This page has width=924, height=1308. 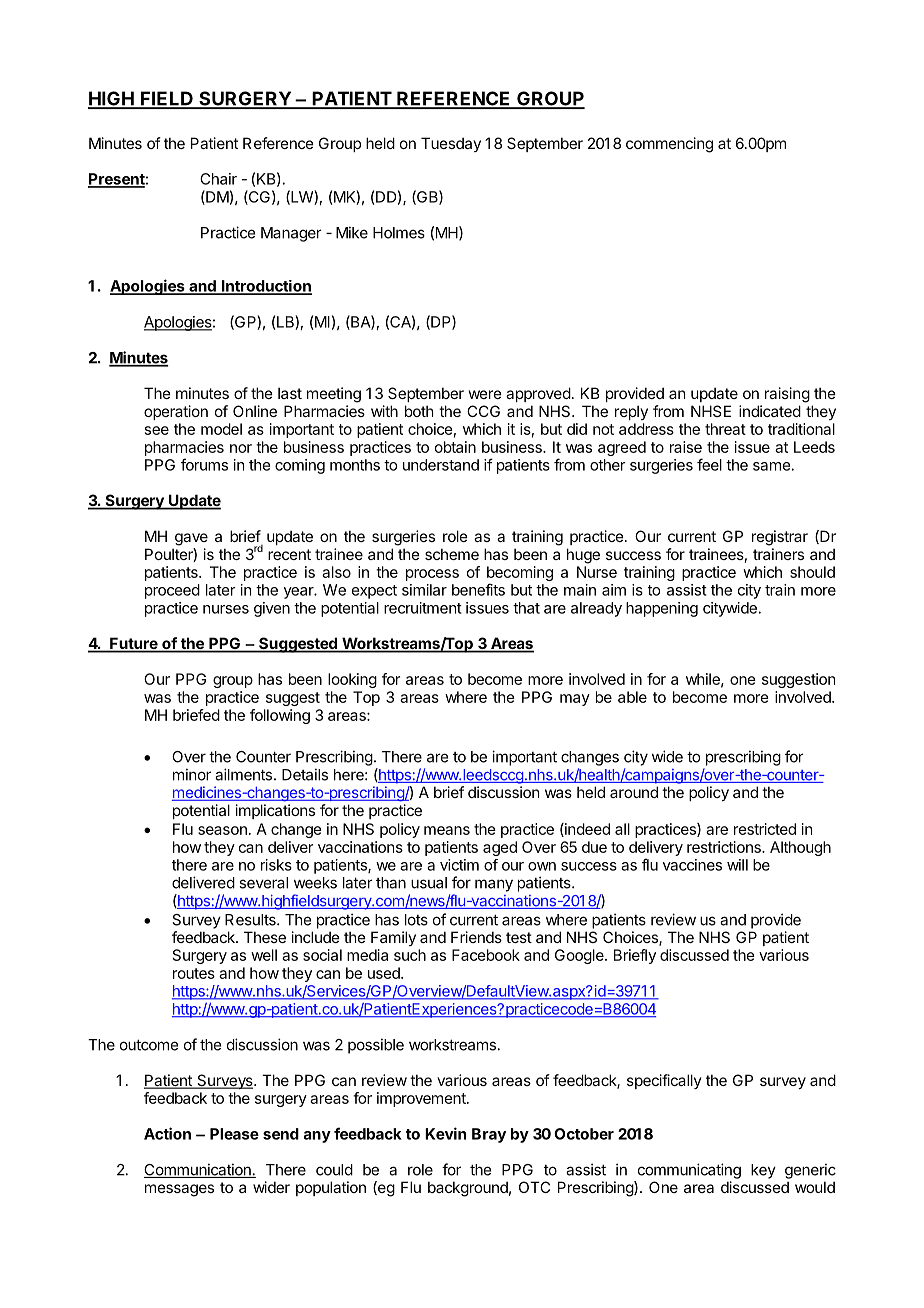 What do you see at coordinates (134, 644) in the page?
I see `Future` at bounding box center [134, 644].
